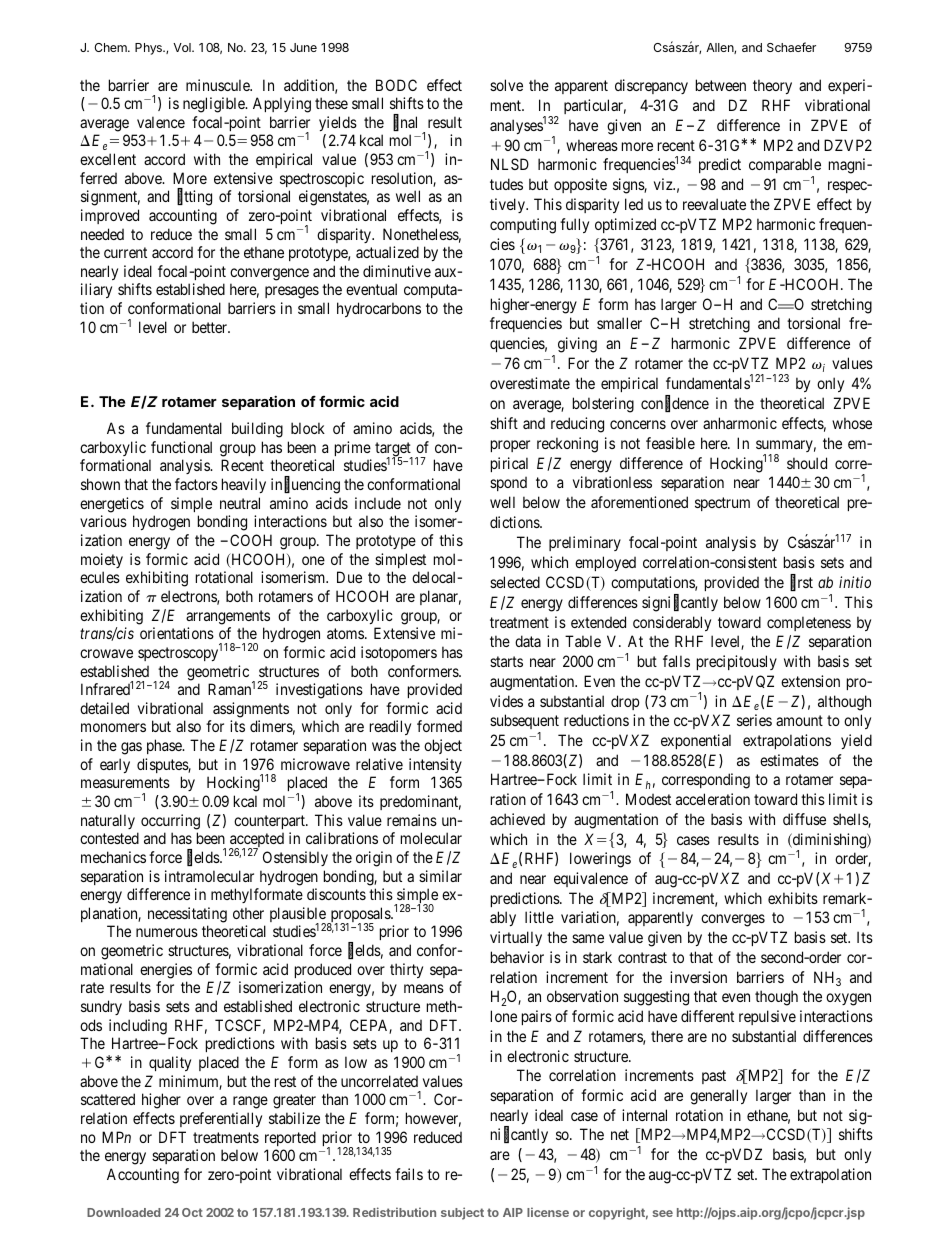 Image resolution: width=952 pixels, height=1233 pixels. Describe the element at coordinates (517, 819) in the screenshot. I see `achieved` at that location.
